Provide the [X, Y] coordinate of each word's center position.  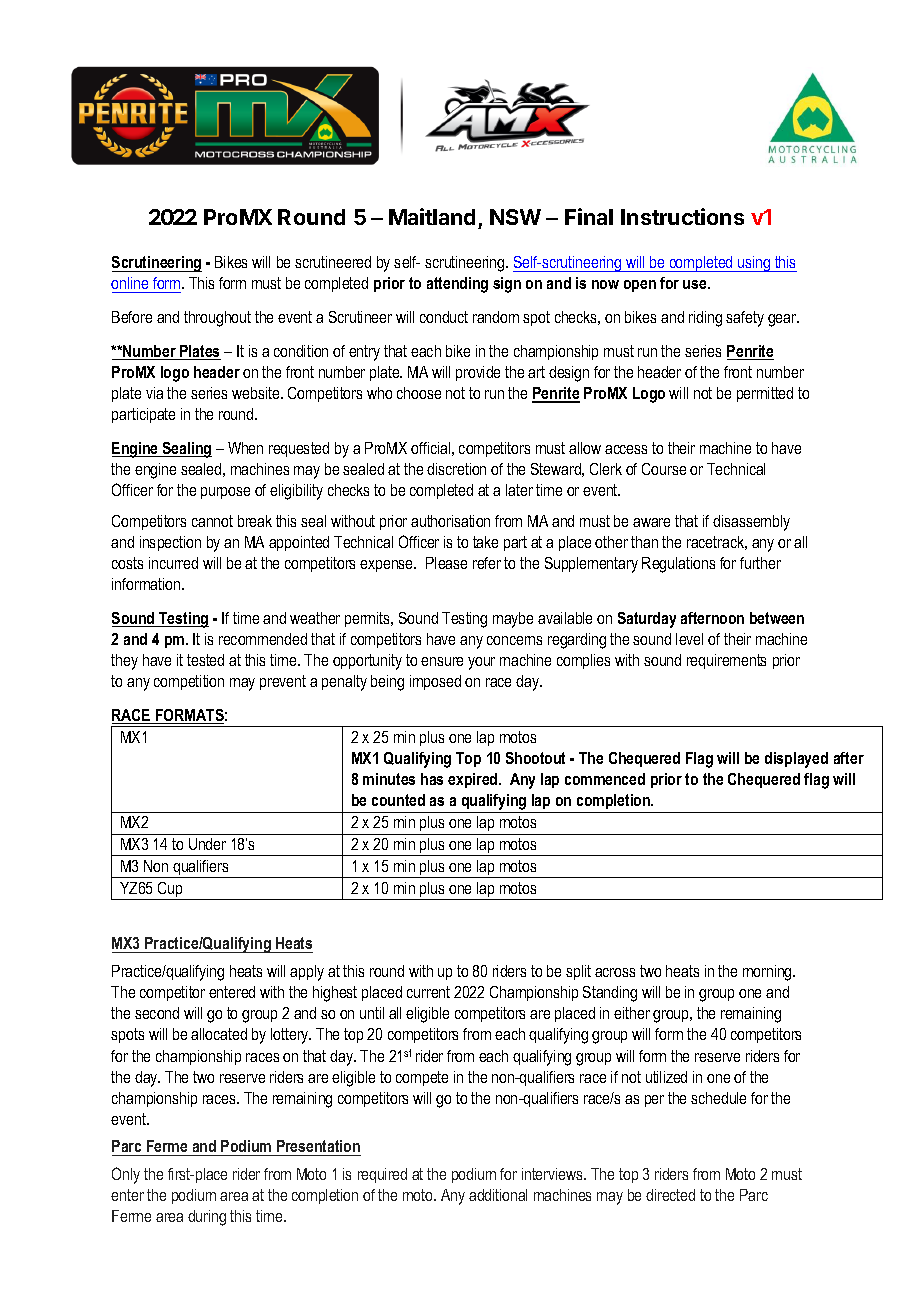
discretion [456, 469]
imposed [435, 682]
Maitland [432, 216]
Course [664, 469]
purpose [225, 493]
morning [768, 973]
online [129, 283]
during [207, 1218]
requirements [726, 661]
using [754, 264]
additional [498, 1195]
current [428, 992]
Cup [170, 891]
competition [189, 682]
